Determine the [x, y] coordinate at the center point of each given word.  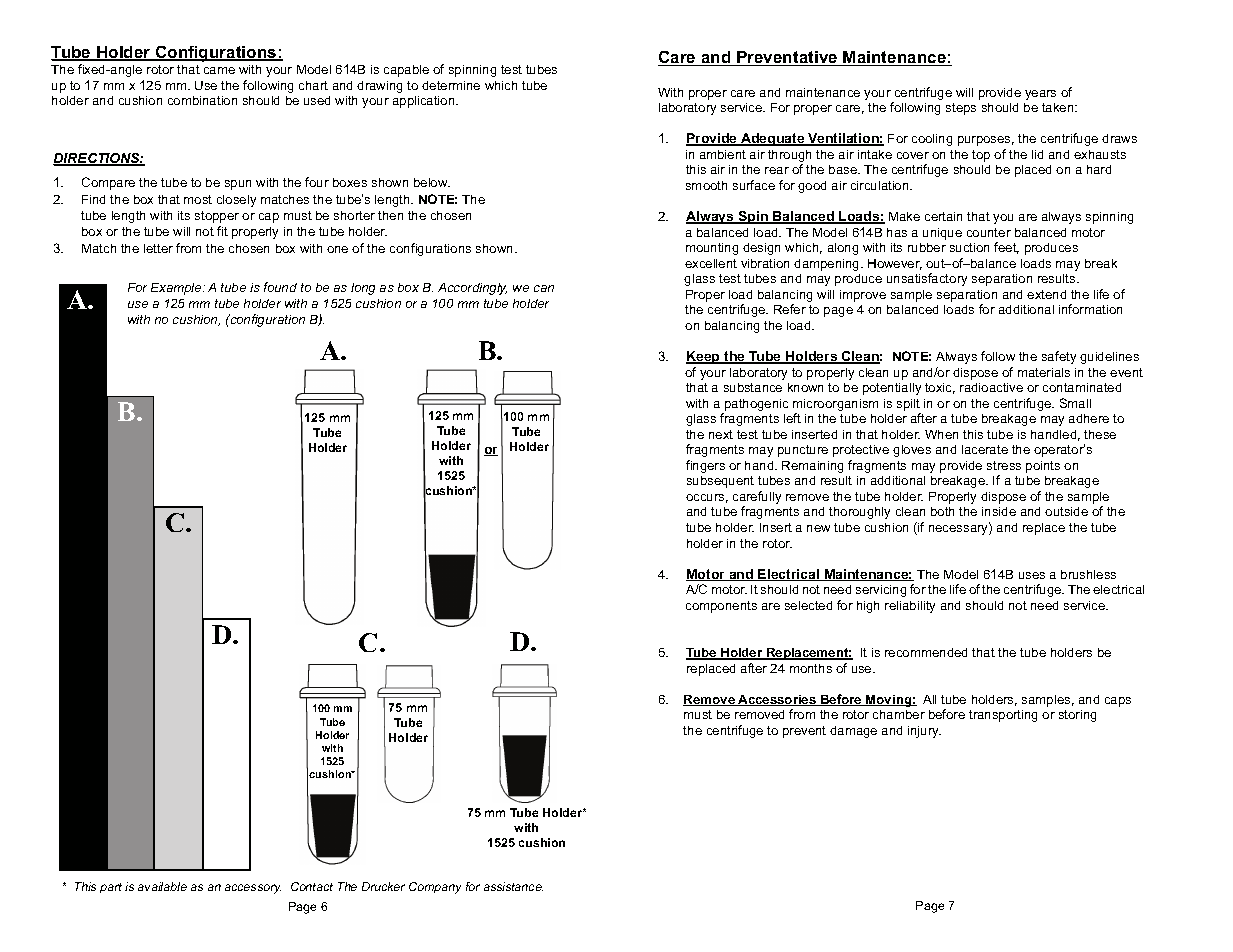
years [1040, 95]
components [721, 607]
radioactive [991, 387]
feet [1006, 248]
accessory [253, 889]
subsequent [720, 482]
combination [202, 100]
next [721, 434]
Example [177, 289]
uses [1032, 575]
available [162, 886]
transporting [1003, 716]
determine [451, 85]
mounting [712, 249]
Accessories [777, 700]
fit [222, 231]
